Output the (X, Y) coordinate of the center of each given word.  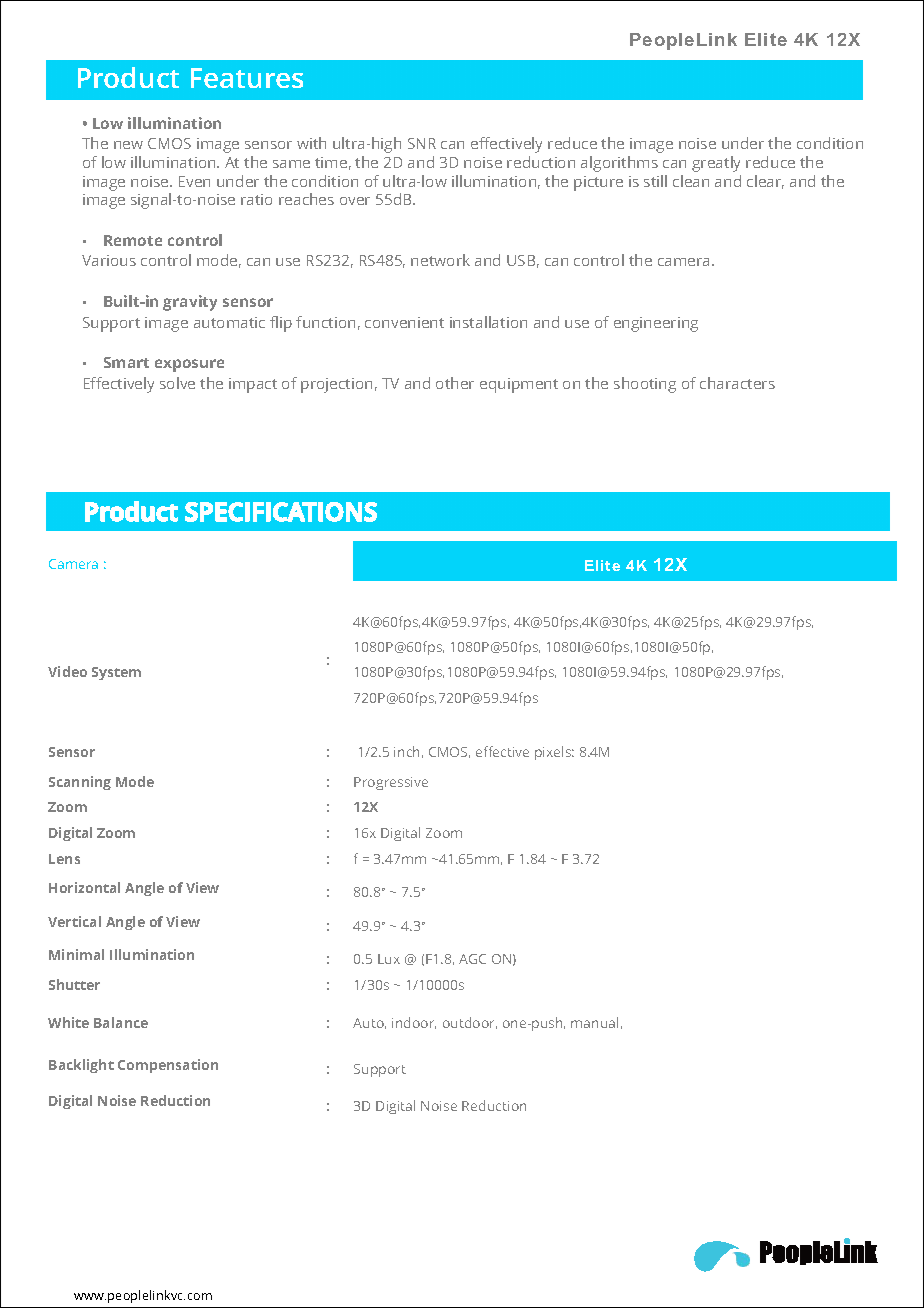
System (116, 673)
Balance (121, 1022)
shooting (645, 385)
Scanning (80, 783)
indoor (414, 1023)
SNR (422, 143)
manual (594, 1022)
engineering (656, 324)
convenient (404, 322)
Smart (126, 362)
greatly (716, 164)
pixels (554, 753)
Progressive (391, 783)
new (128, 145)
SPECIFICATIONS (281, 512)
